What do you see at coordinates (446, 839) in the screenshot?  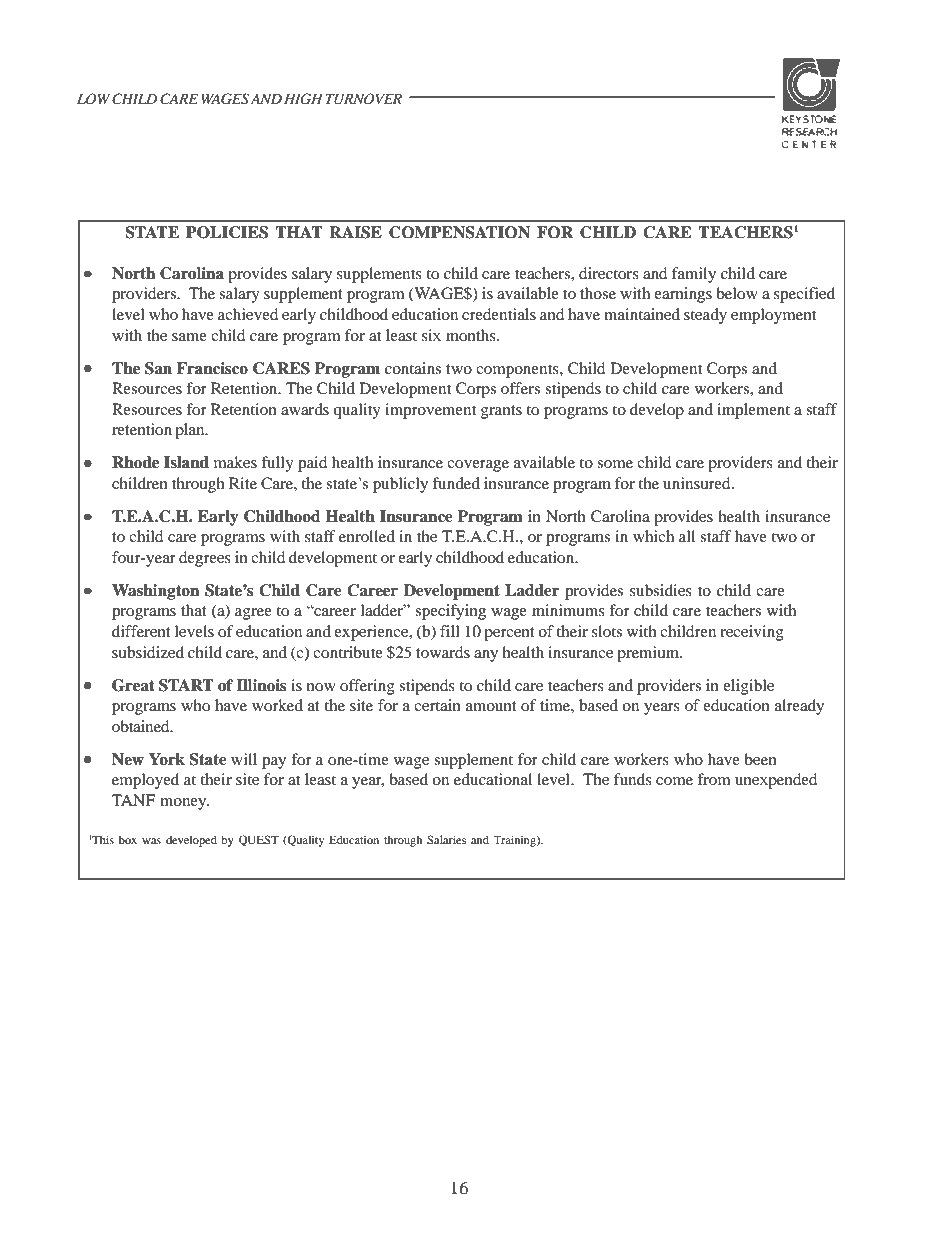 I see `Salaries` at bounding box center [446, 839].
